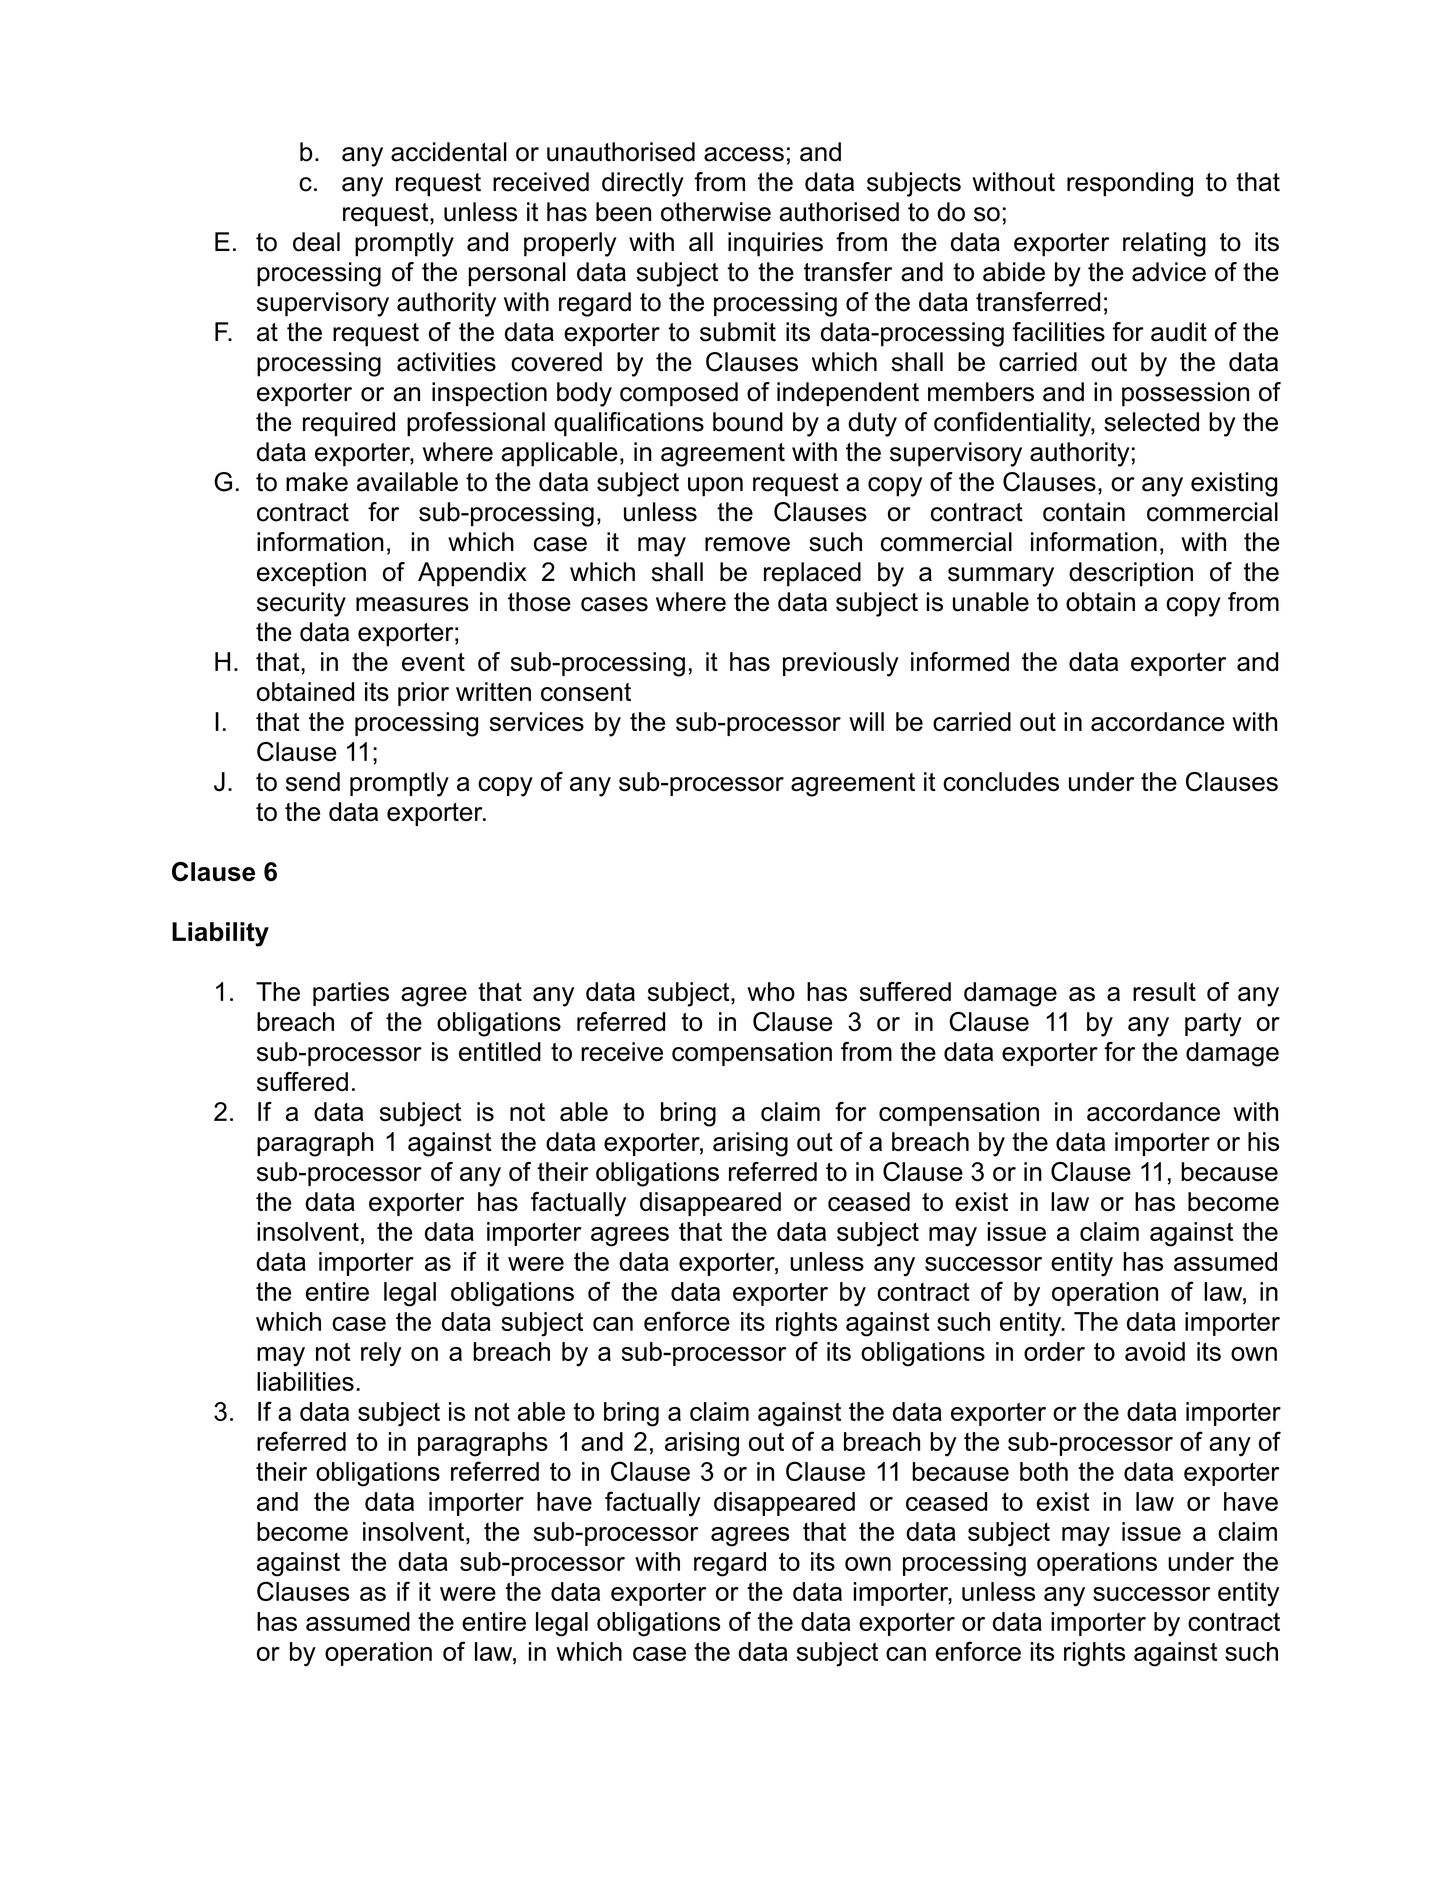 Image resolution: width=1451 pixels, height=1878 pixels. What do you see at coordinates (1130, 184) in the screenshot?
I see `responding` at bounding box center [1130, 184].
